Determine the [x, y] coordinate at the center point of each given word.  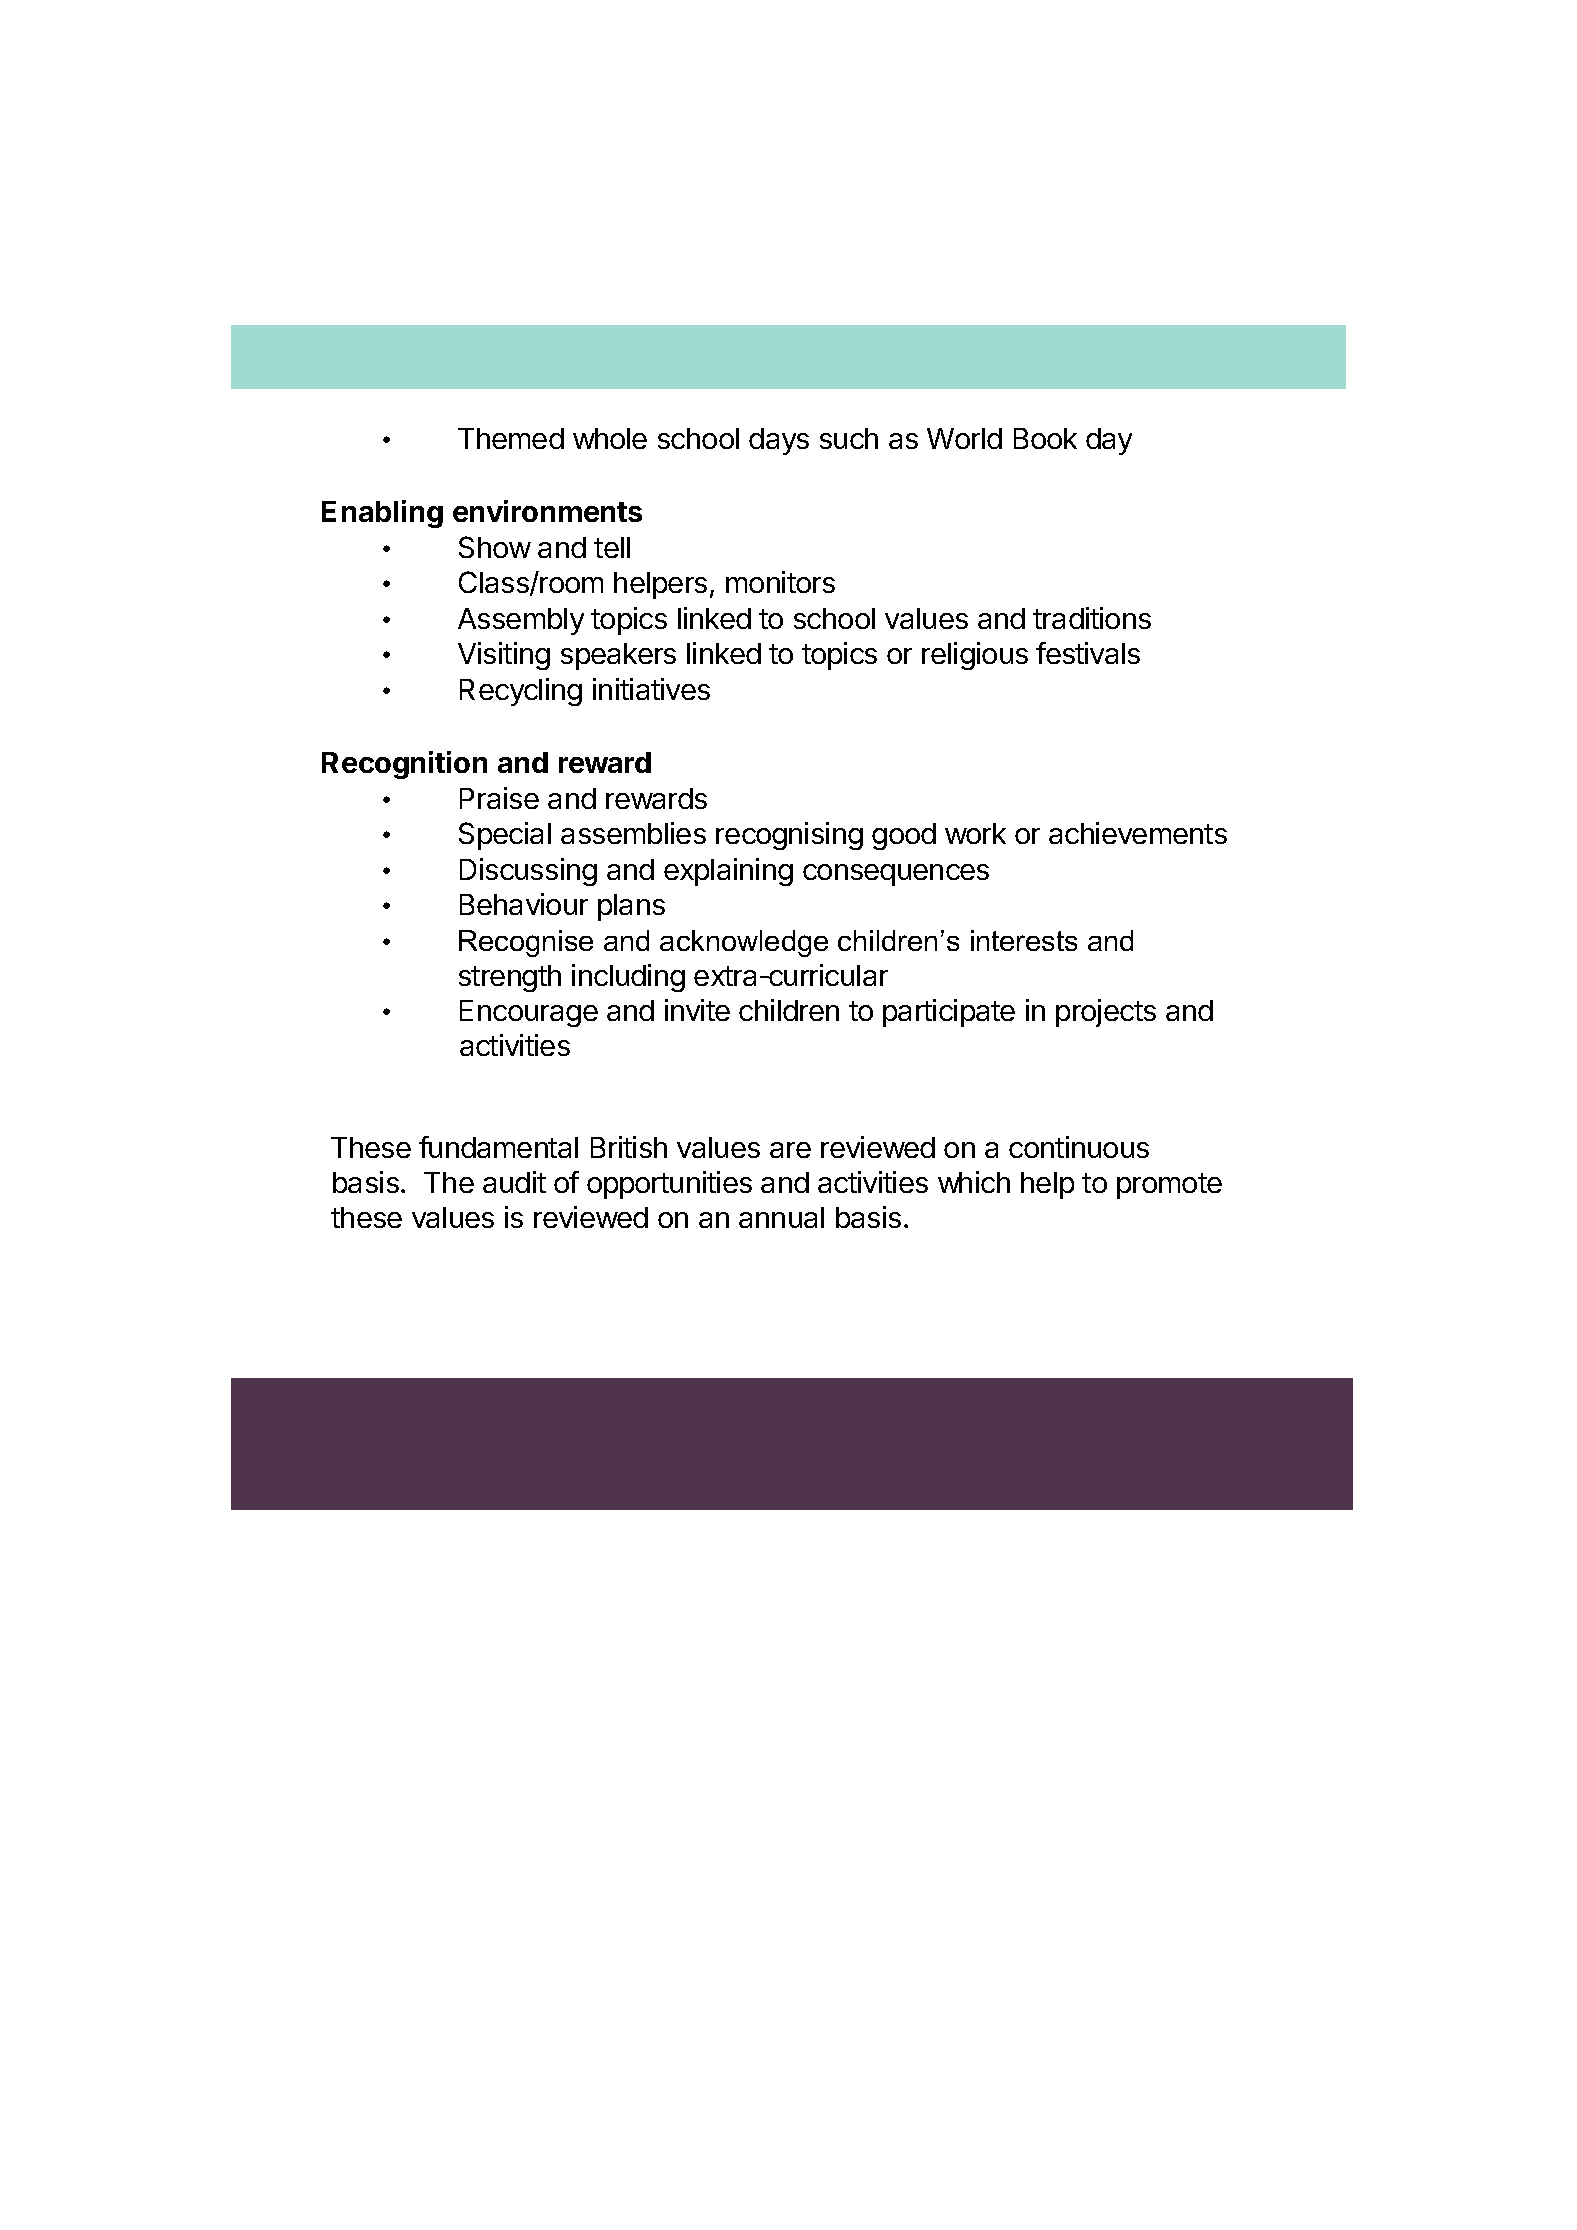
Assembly [521, 621]
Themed [511, 438]
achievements [1138, 833]
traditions [1092, 618]
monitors [780, 582]
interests [1024, 940]
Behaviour [524, 904]
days [779, 441]
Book [1045, 438]
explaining [728, 872]
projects [1106, 1013]
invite [697, 1010]
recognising [789, 836]
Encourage [529, 1013]
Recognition [404, 765]
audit [514, 1182]
